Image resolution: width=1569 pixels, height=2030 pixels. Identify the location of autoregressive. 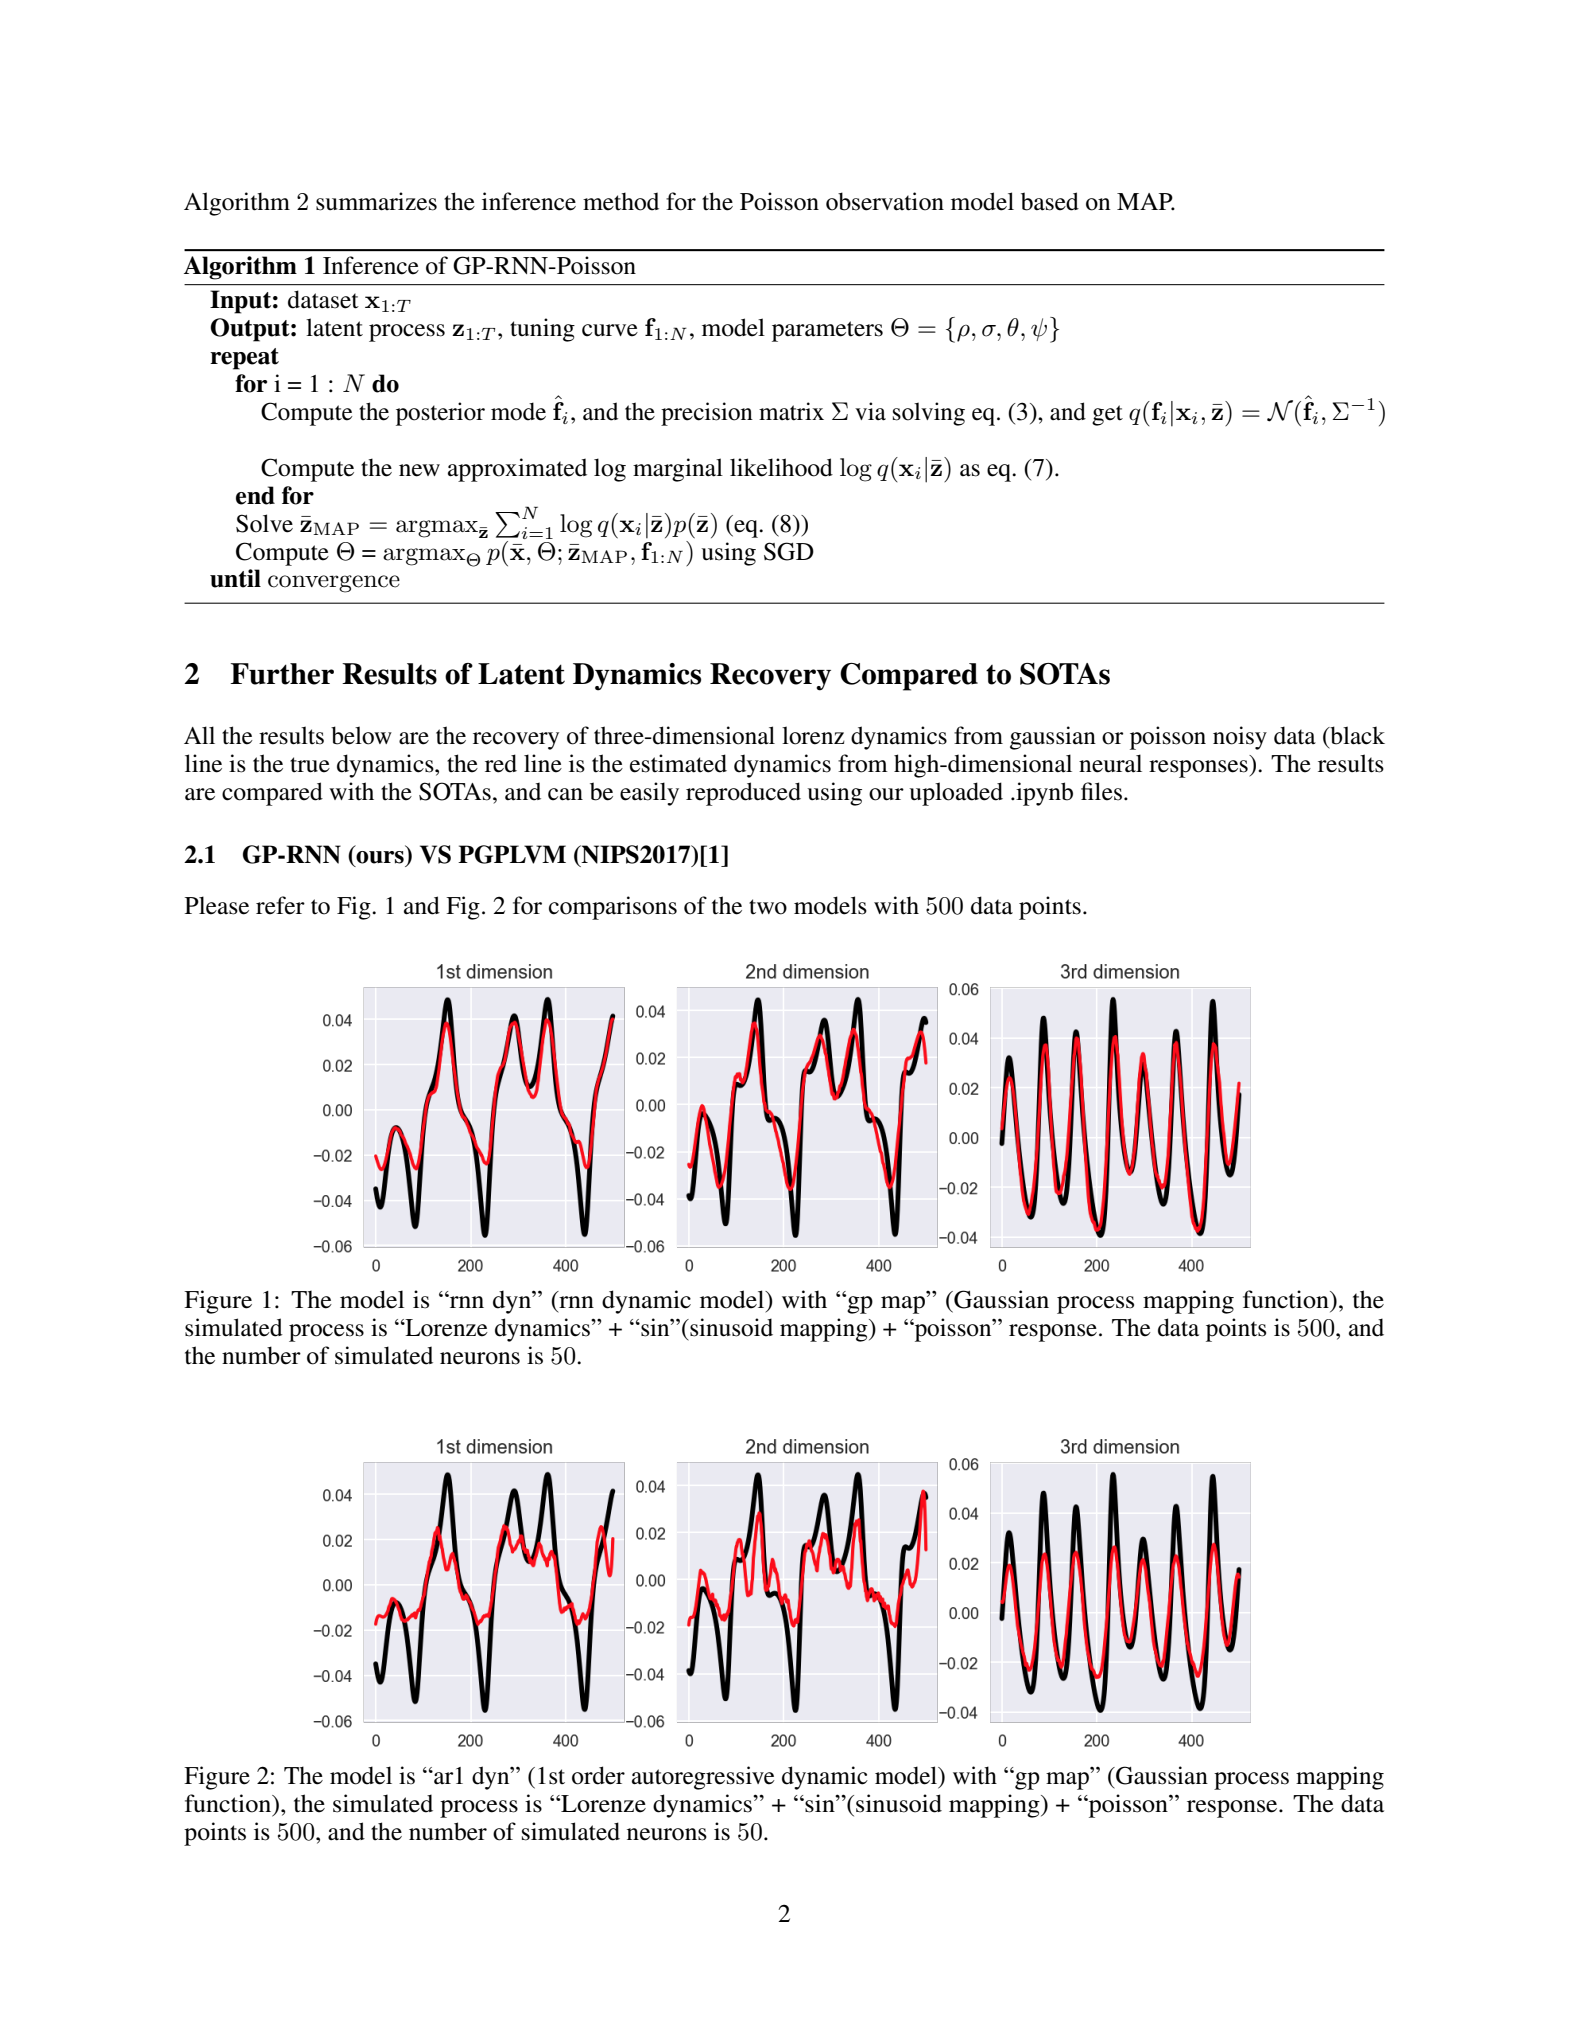
(703, 1778).
